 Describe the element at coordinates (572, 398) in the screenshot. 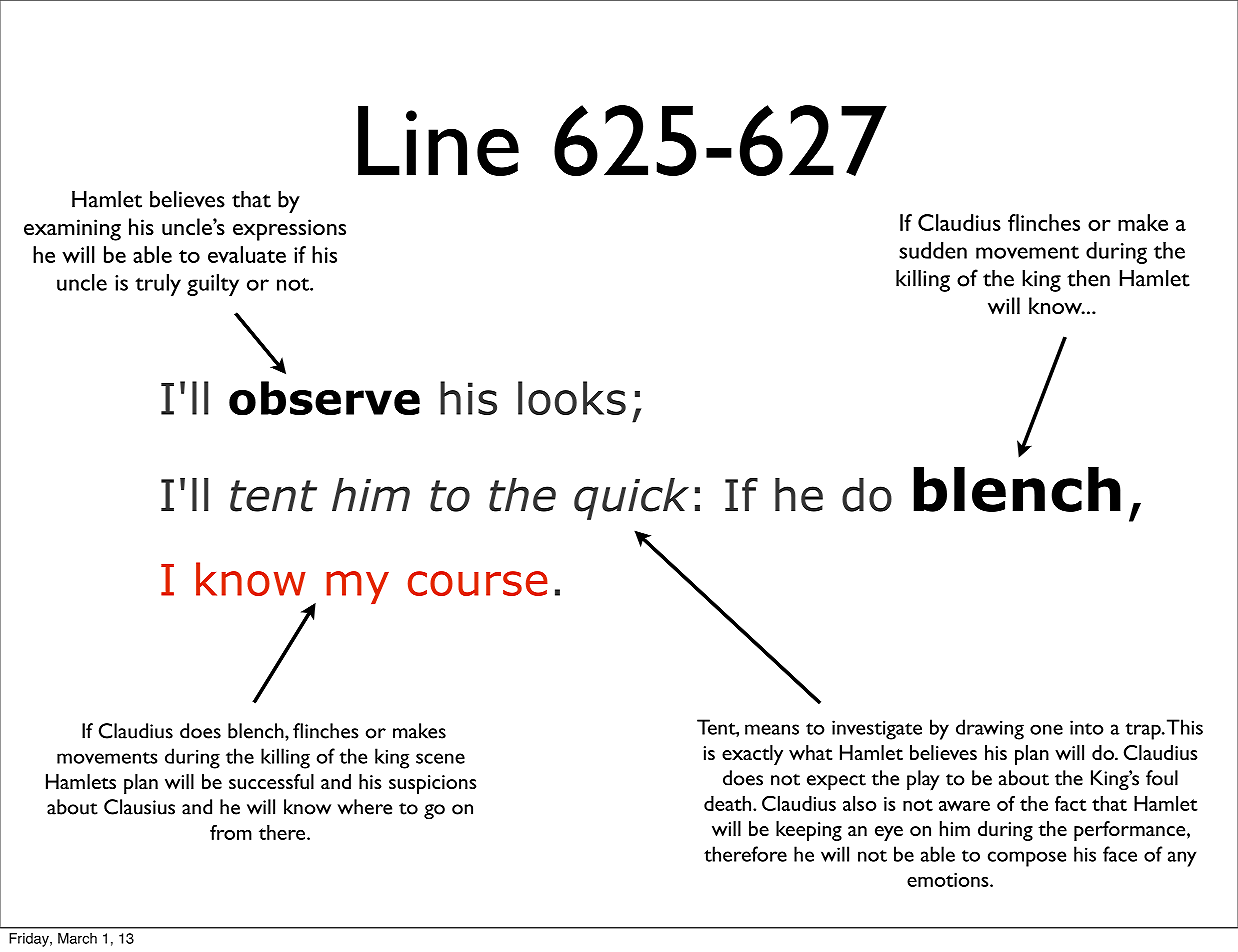

I see `looks` at that location.
